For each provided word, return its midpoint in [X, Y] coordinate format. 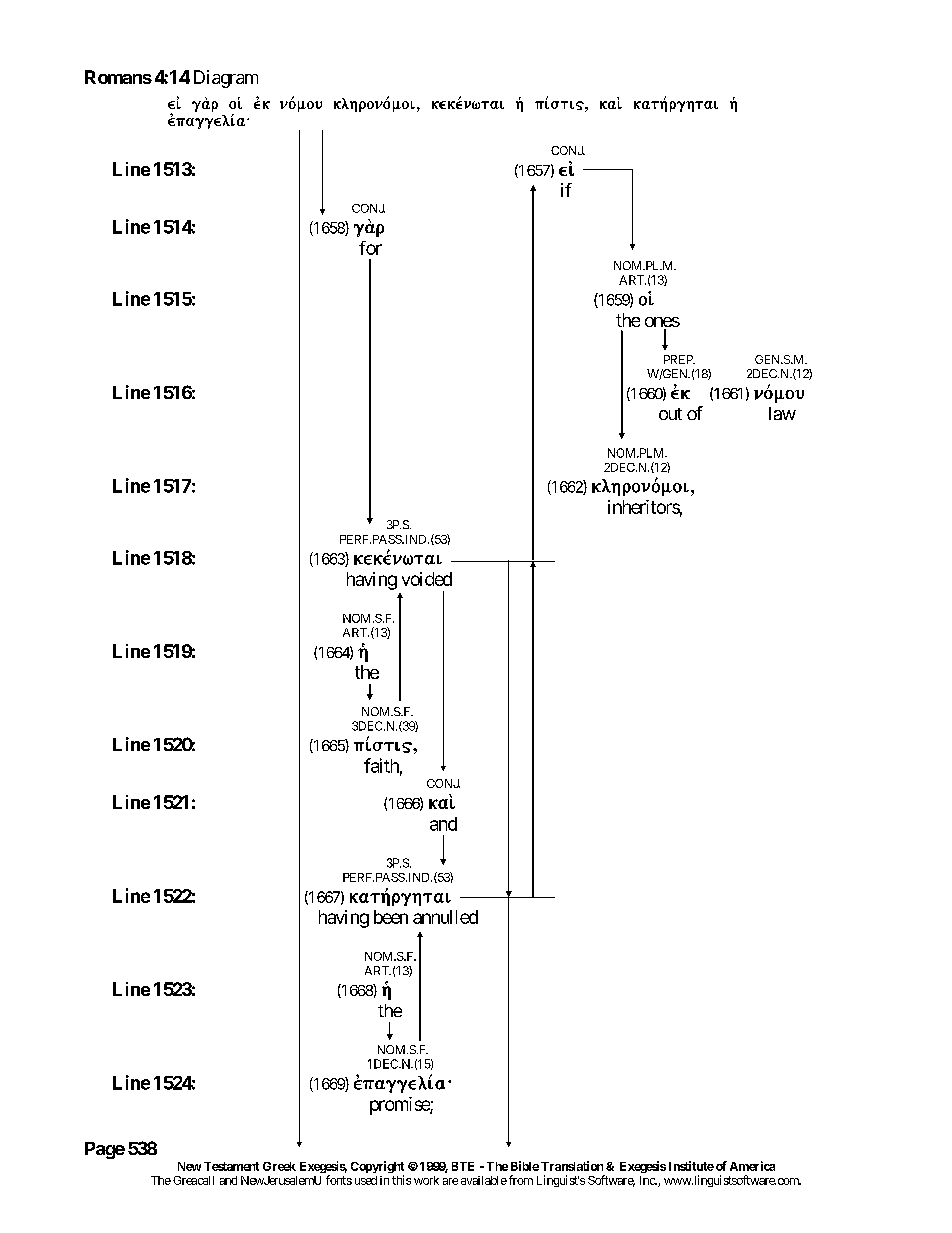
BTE [463, 1166]
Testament [231, 1166]
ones [662, 323]
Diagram [226, 79]
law [782, 413]
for [370, 248]
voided [427, 579]
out [670, 414]
